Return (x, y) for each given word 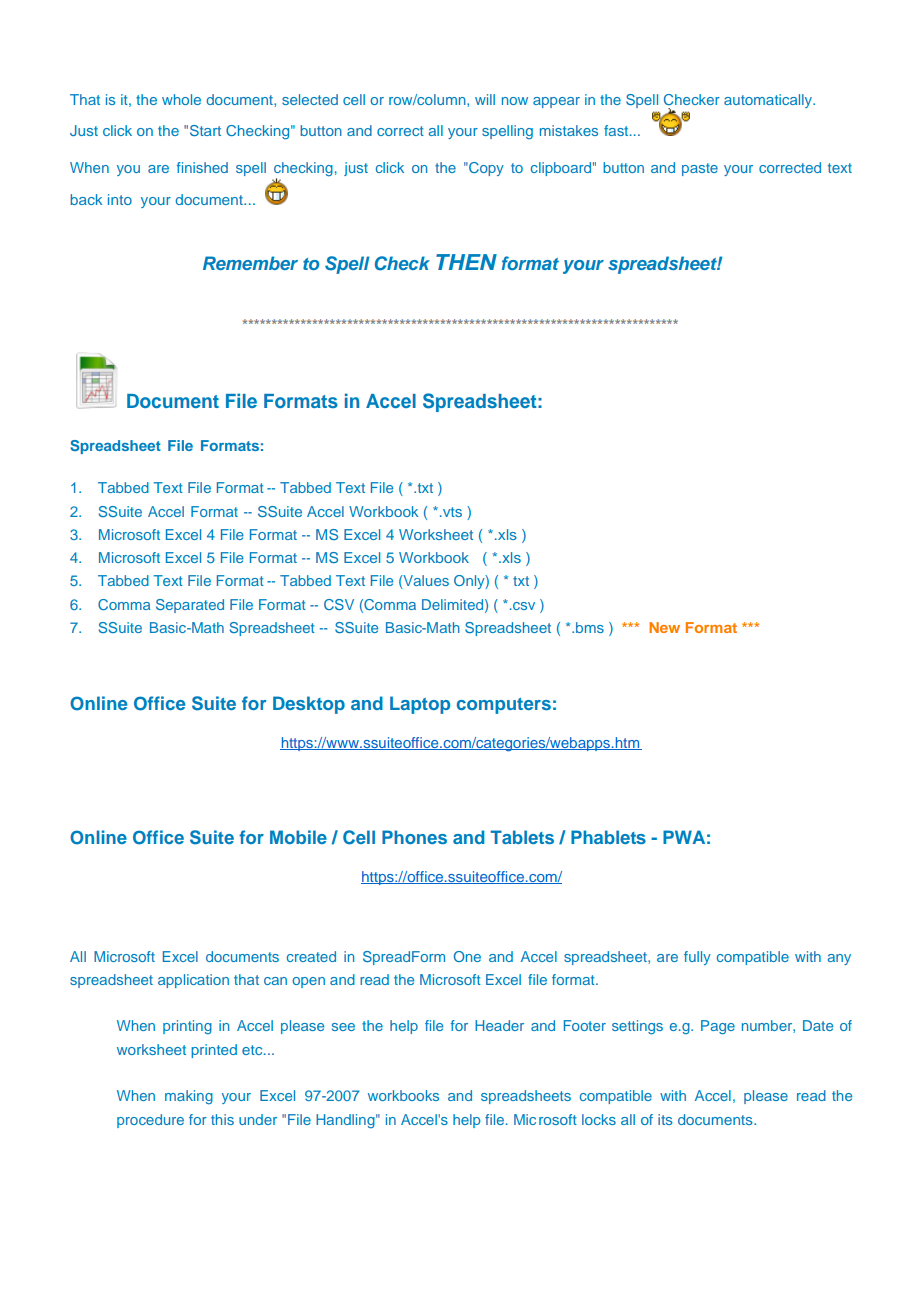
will (485, 99)
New (664, 627)
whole (181, 99)
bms (590, 627)
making (189, 1097)
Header (499, 1025)
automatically (769, 101)
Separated (190, 606)
